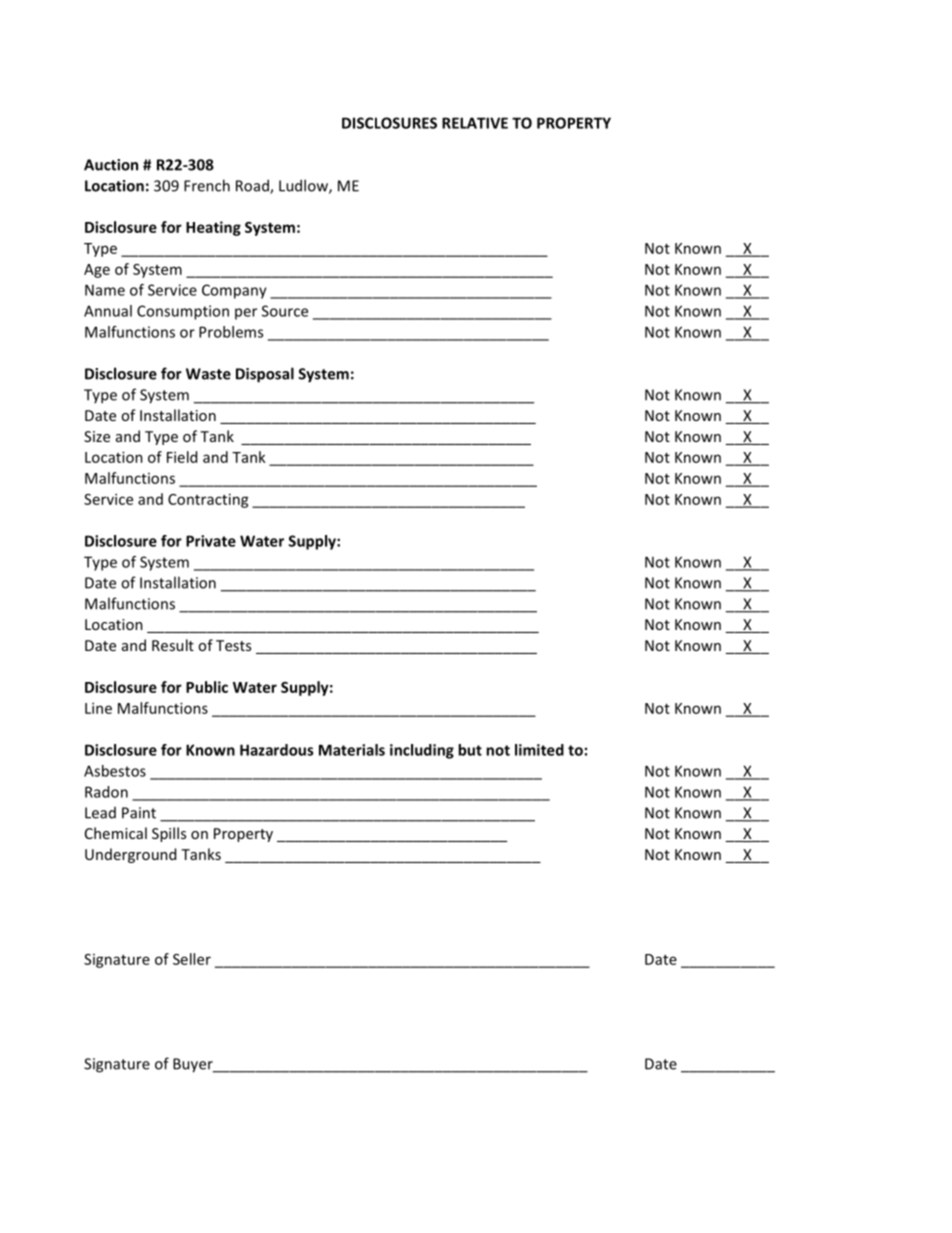 Image resolution: width=952 pixels, height=1233 pixels. Describe the element at coordinates (265, 375) in the image. I see `Disposal` at that location.
